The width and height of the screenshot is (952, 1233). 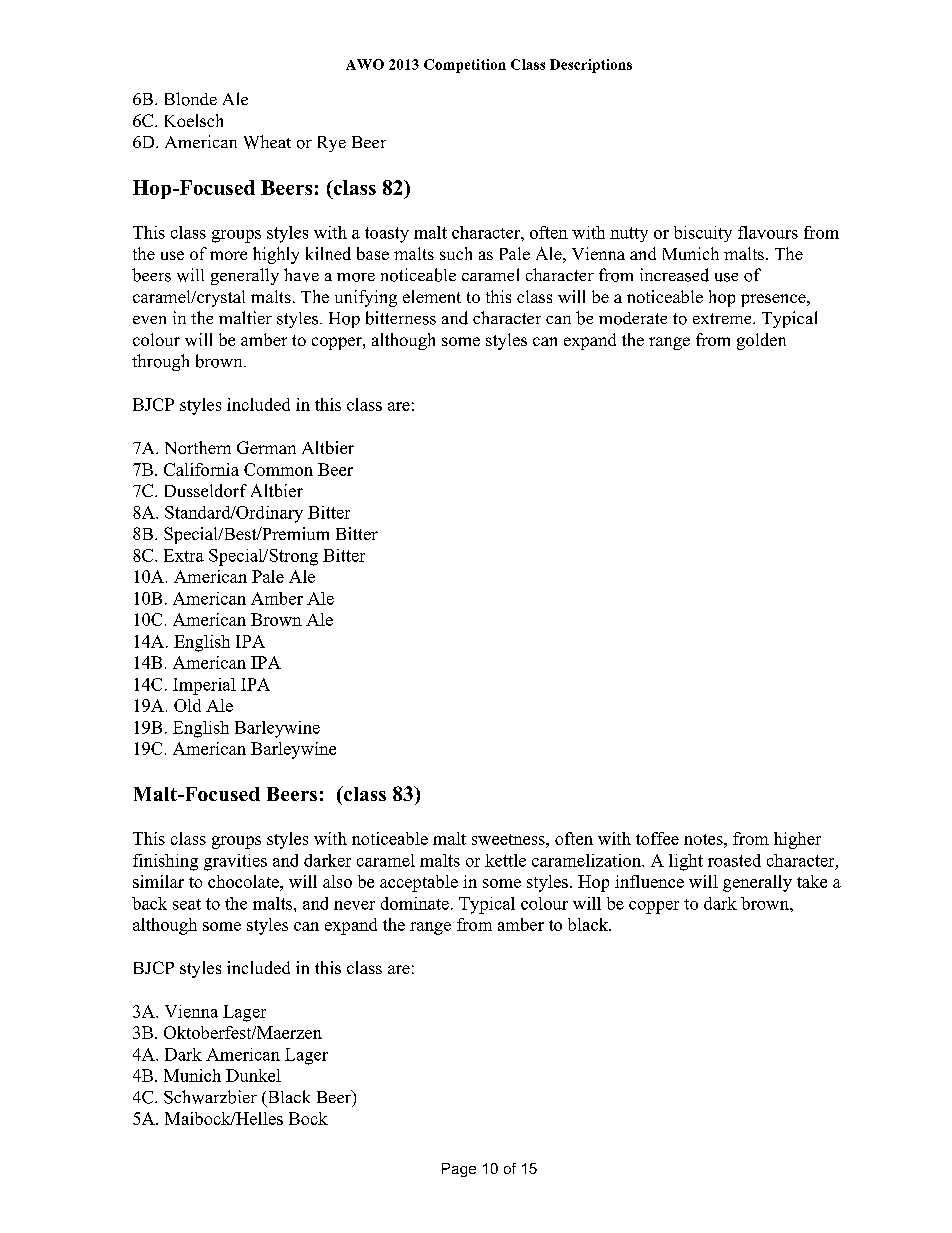 What do you see at coordinates (465, 66) in the screenshot?
I see `Competition` at bounding box center [465, 66].
